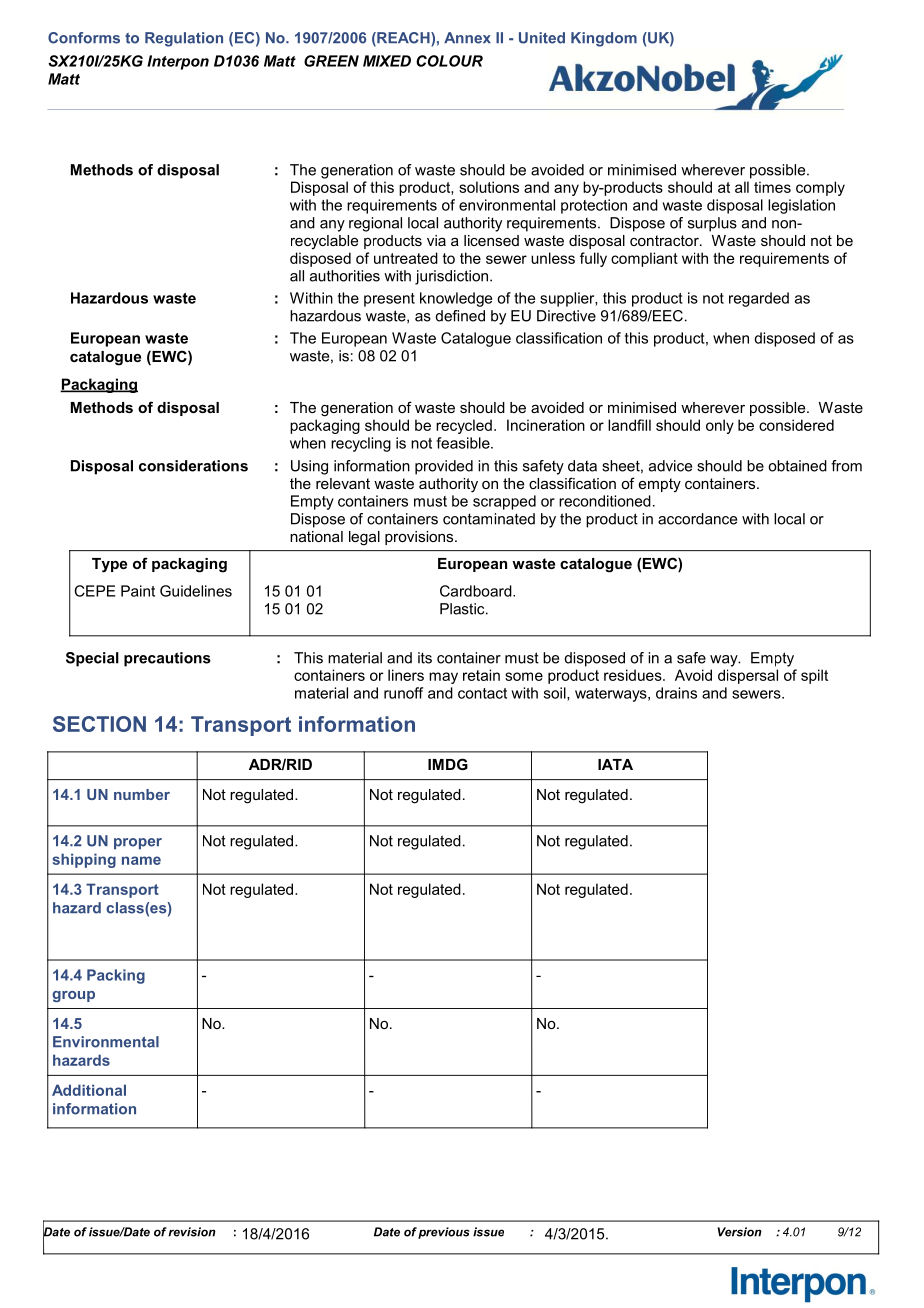 This screenshot has width=924, height=1308. Describe the element at coordinates (740, 1232) in the screenshot. I see `Version` at that location.
